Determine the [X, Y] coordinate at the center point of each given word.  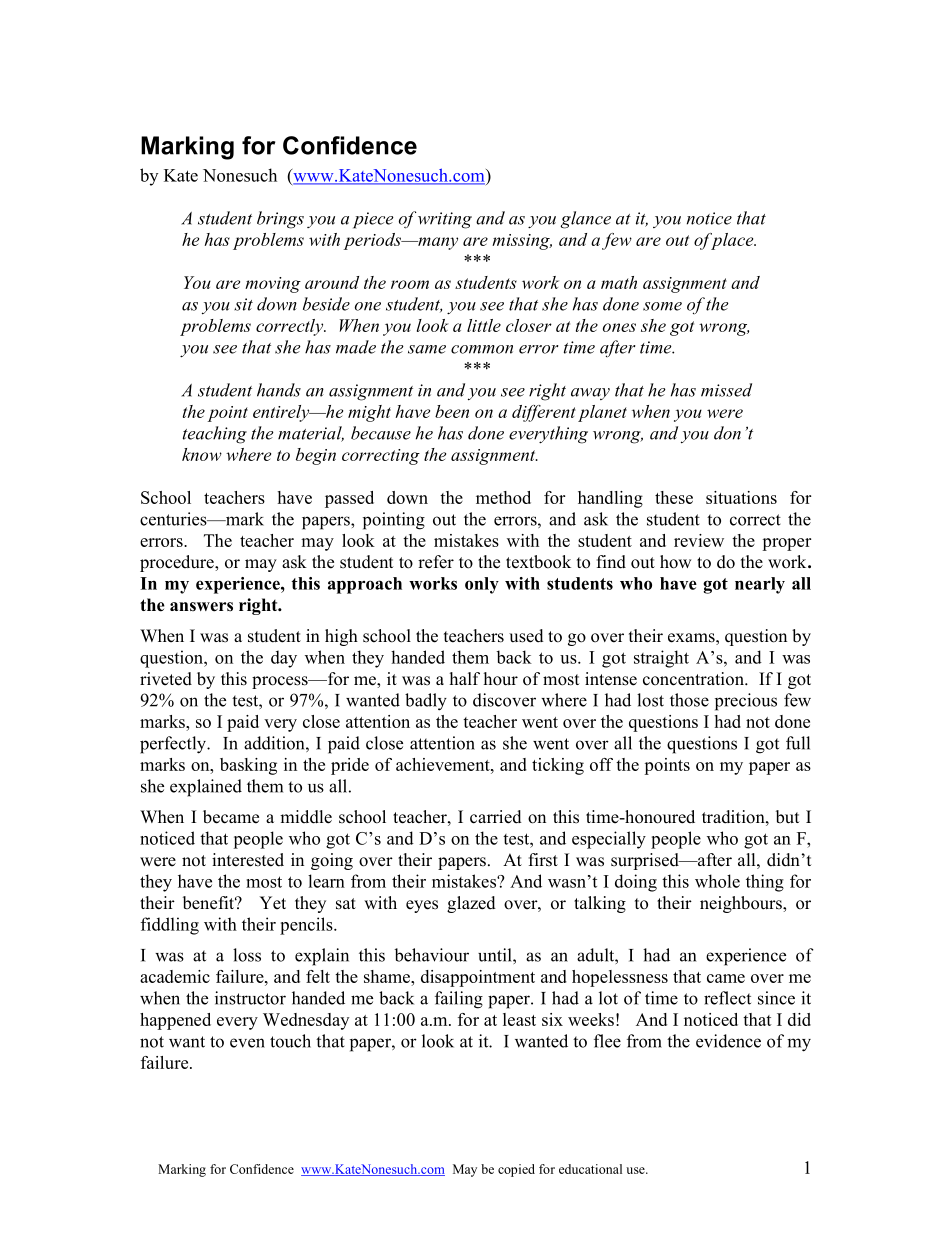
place [732, 241]
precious [746, 702]
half [465, 678]
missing [522, 242]
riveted [166, 679]
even [247, 1043]
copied [516, 1170]
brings [280, 220]
